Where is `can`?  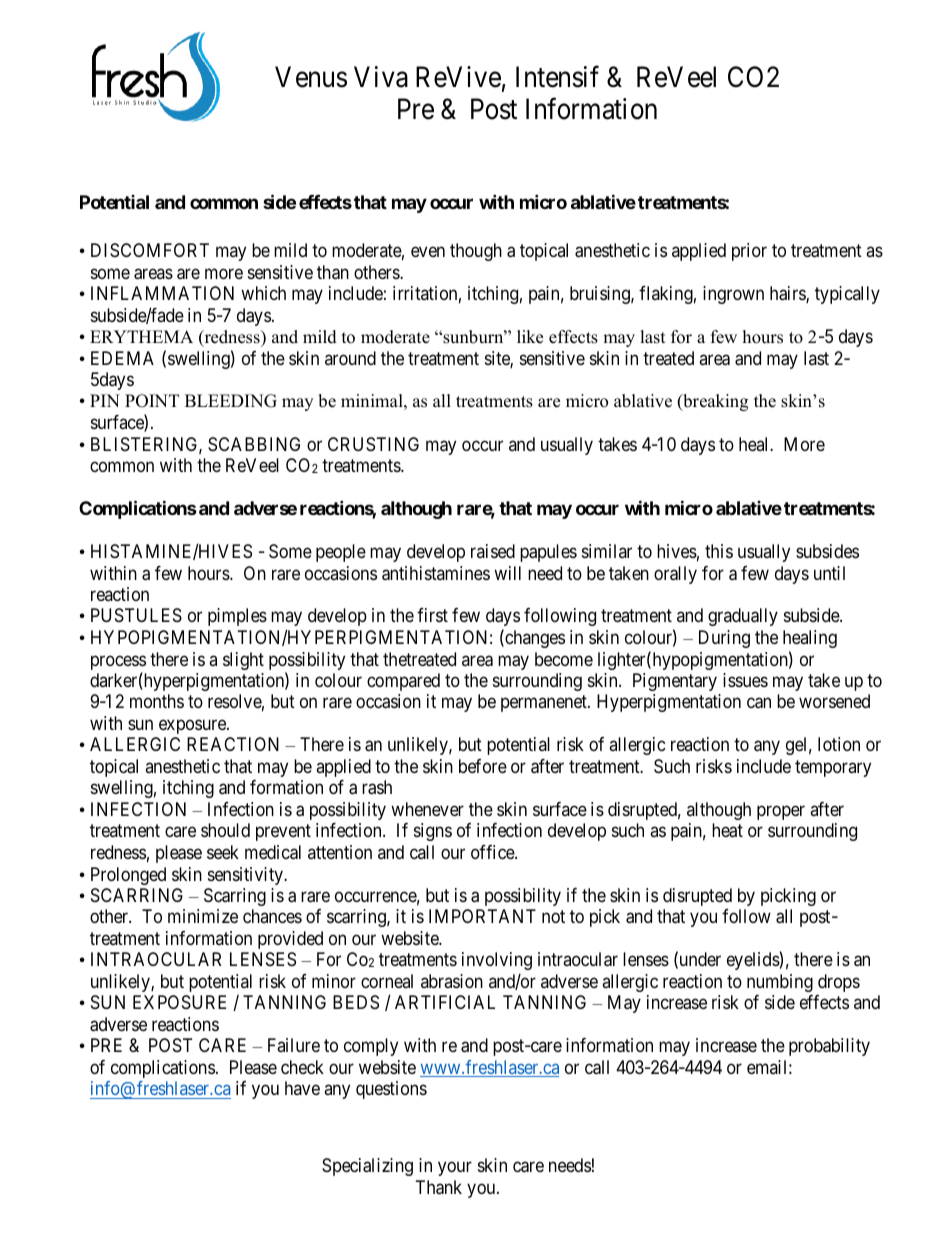
can is located at coordinates (759, 703).
